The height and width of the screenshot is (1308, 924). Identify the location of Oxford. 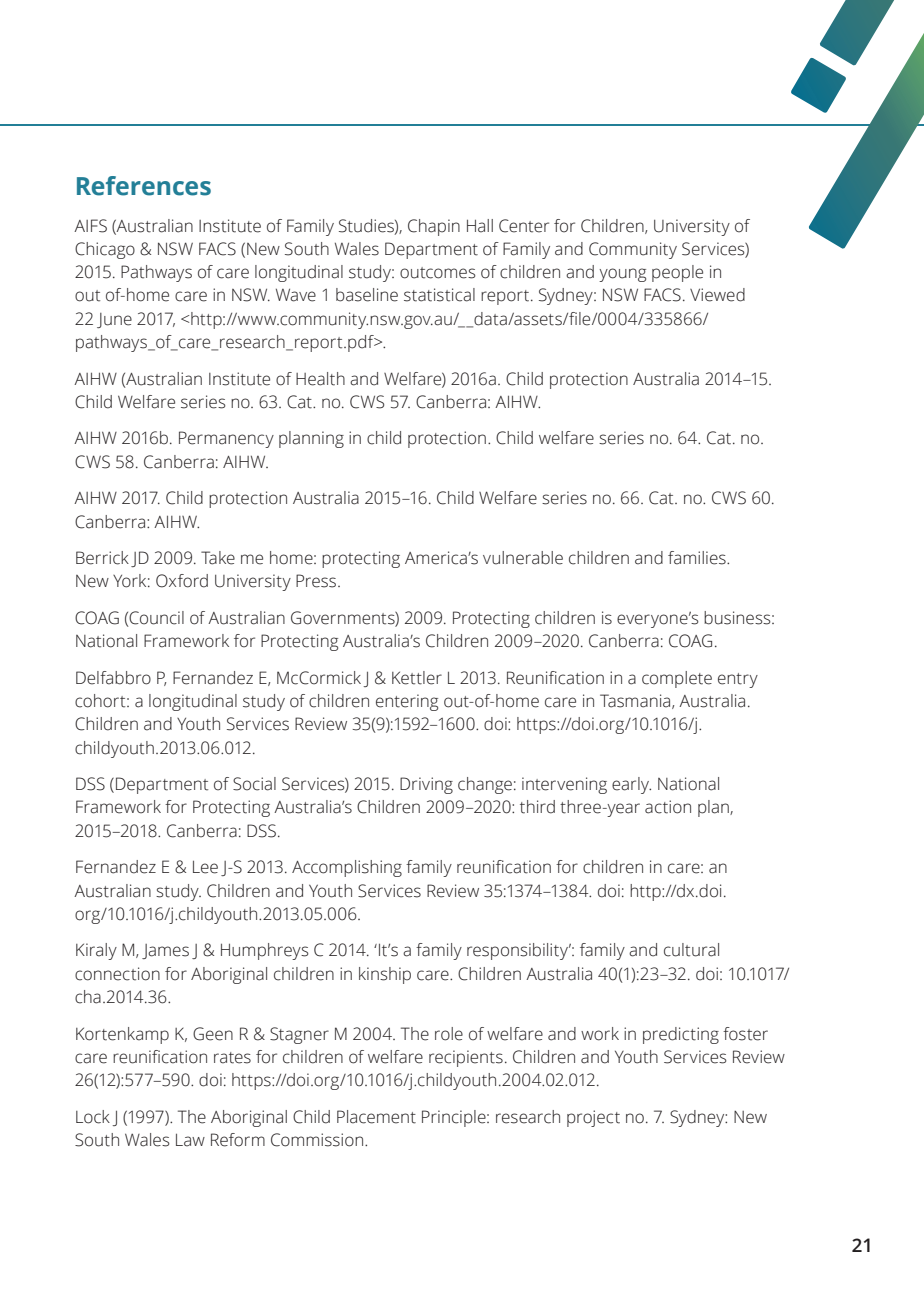
(182, 581).
